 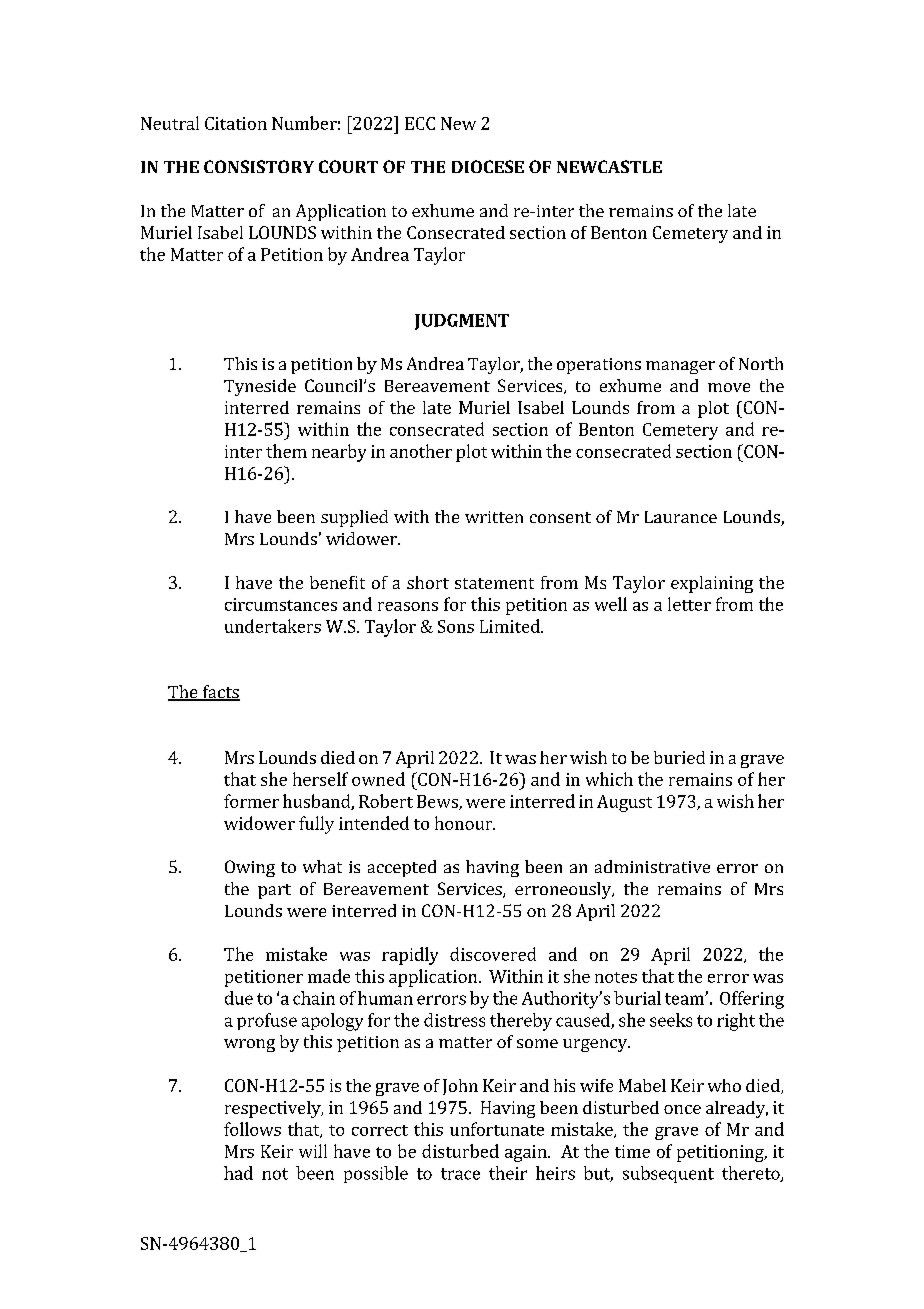 I want to click on Citation, so click(x=236, y=123).
